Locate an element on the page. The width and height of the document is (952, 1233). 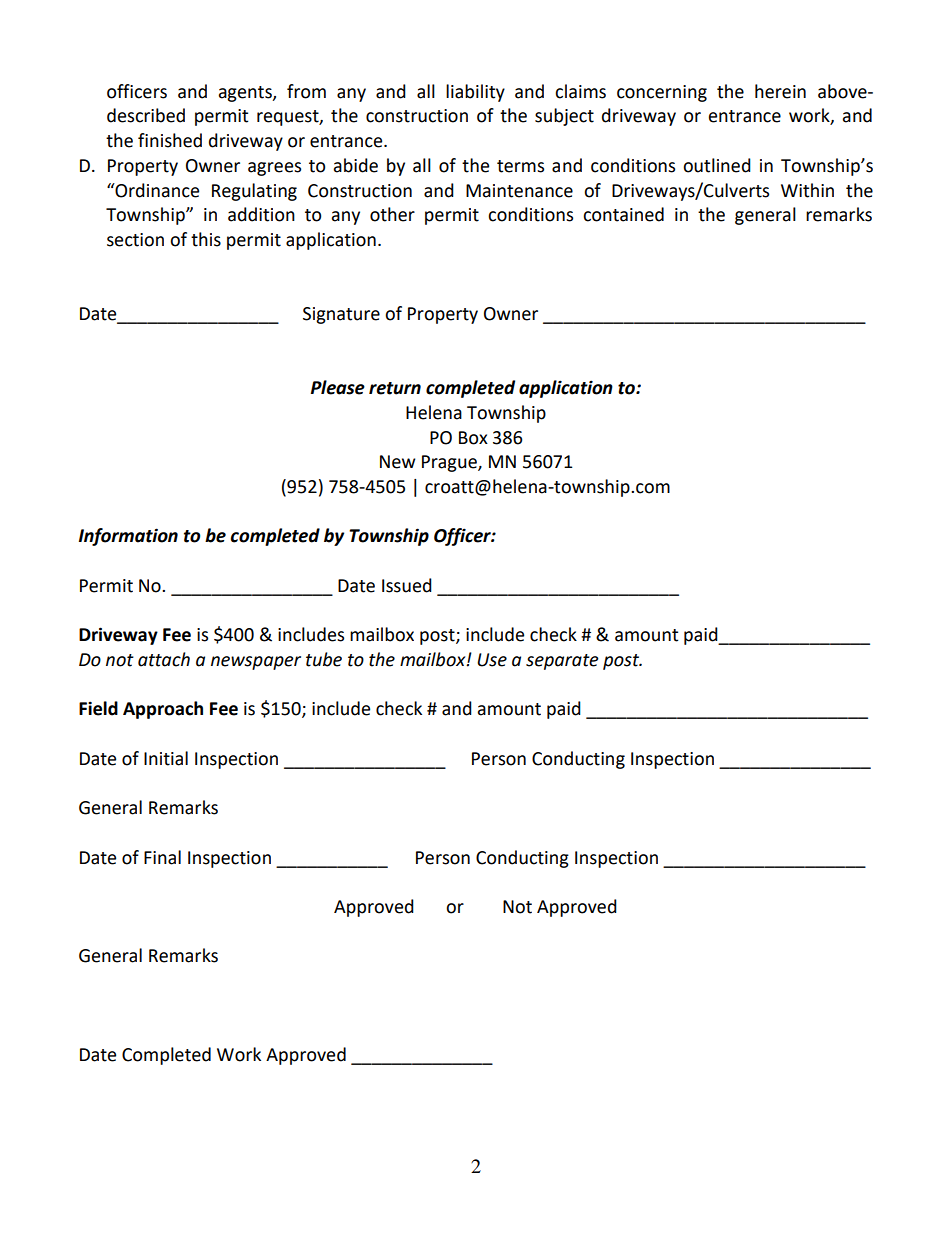
separate is located at coordinates (562, 662).
